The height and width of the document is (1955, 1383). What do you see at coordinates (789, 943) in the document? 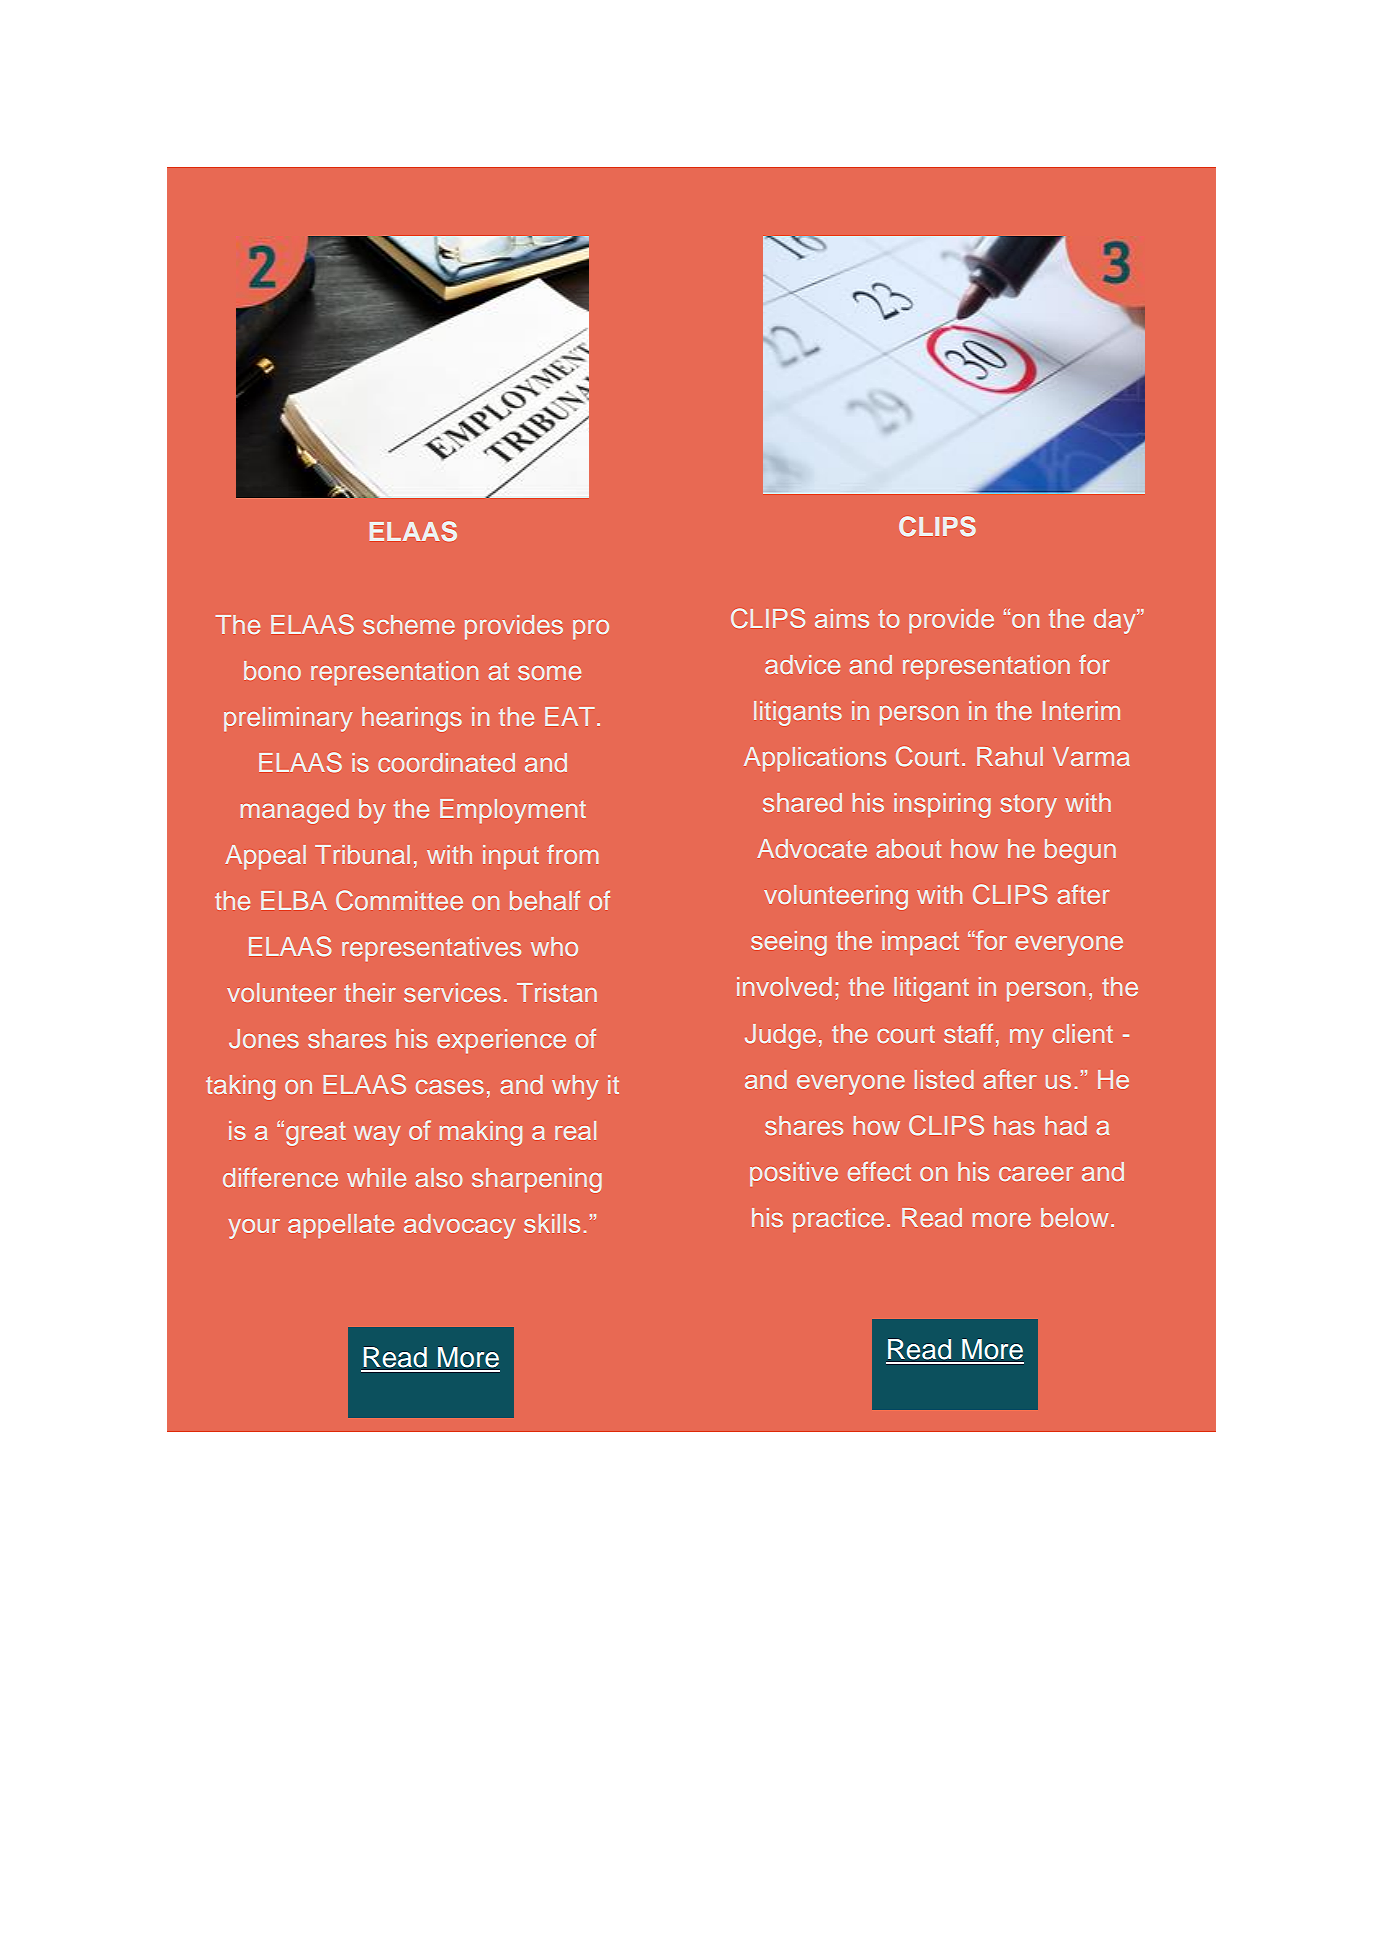
I see `seeing` at bounding box center [789, 943].
